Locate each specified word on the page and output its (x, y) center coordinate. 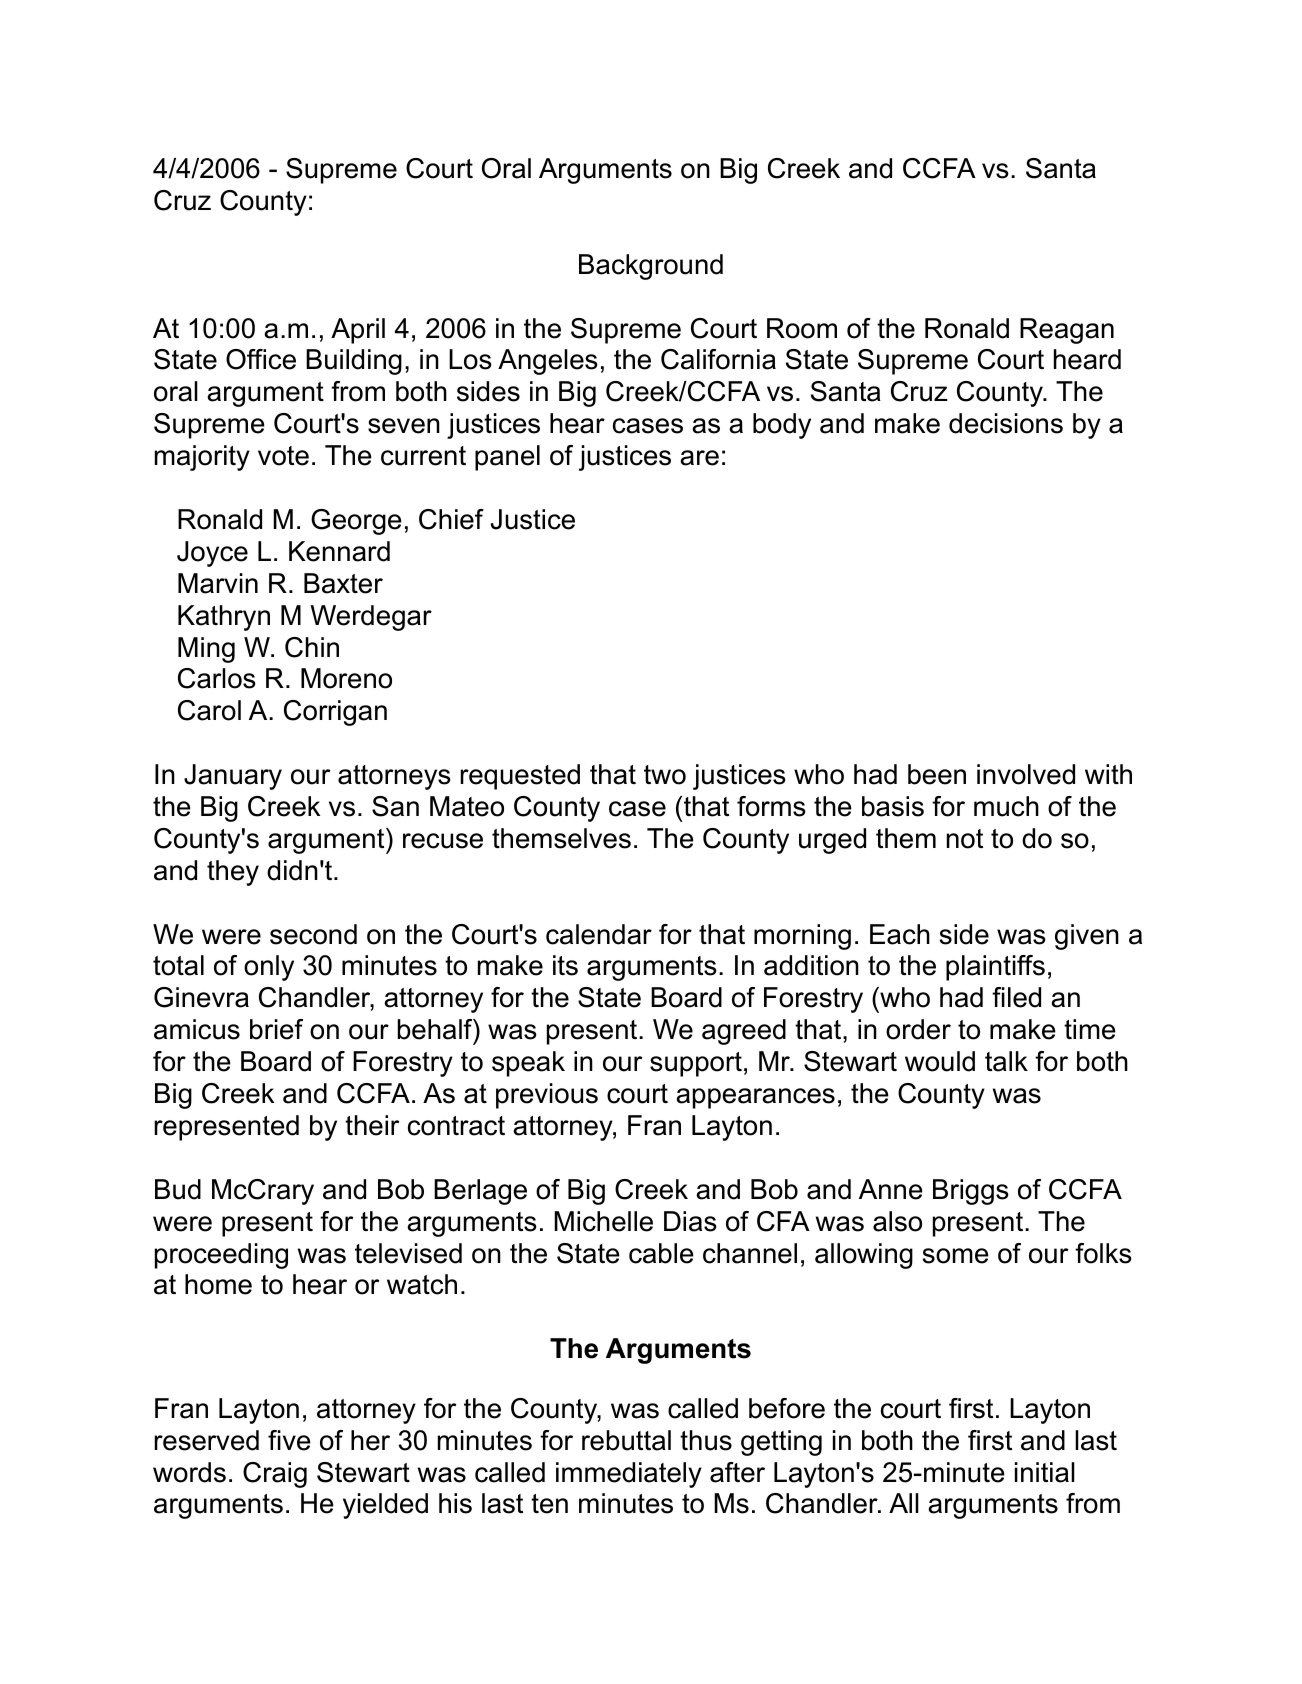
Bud (178, 1189)
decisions (1006, 423)
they (233, 873)
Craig (275, 1475)
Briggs (971, 1192)
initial (1045, 1472)
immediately (629, 1475)
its (565, 965)
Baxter (343, 583)
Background (651, 267)
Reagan (1067, 331)
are (699, 458)
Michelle (603, 1221)
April (358, 331)
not (965, 839)
